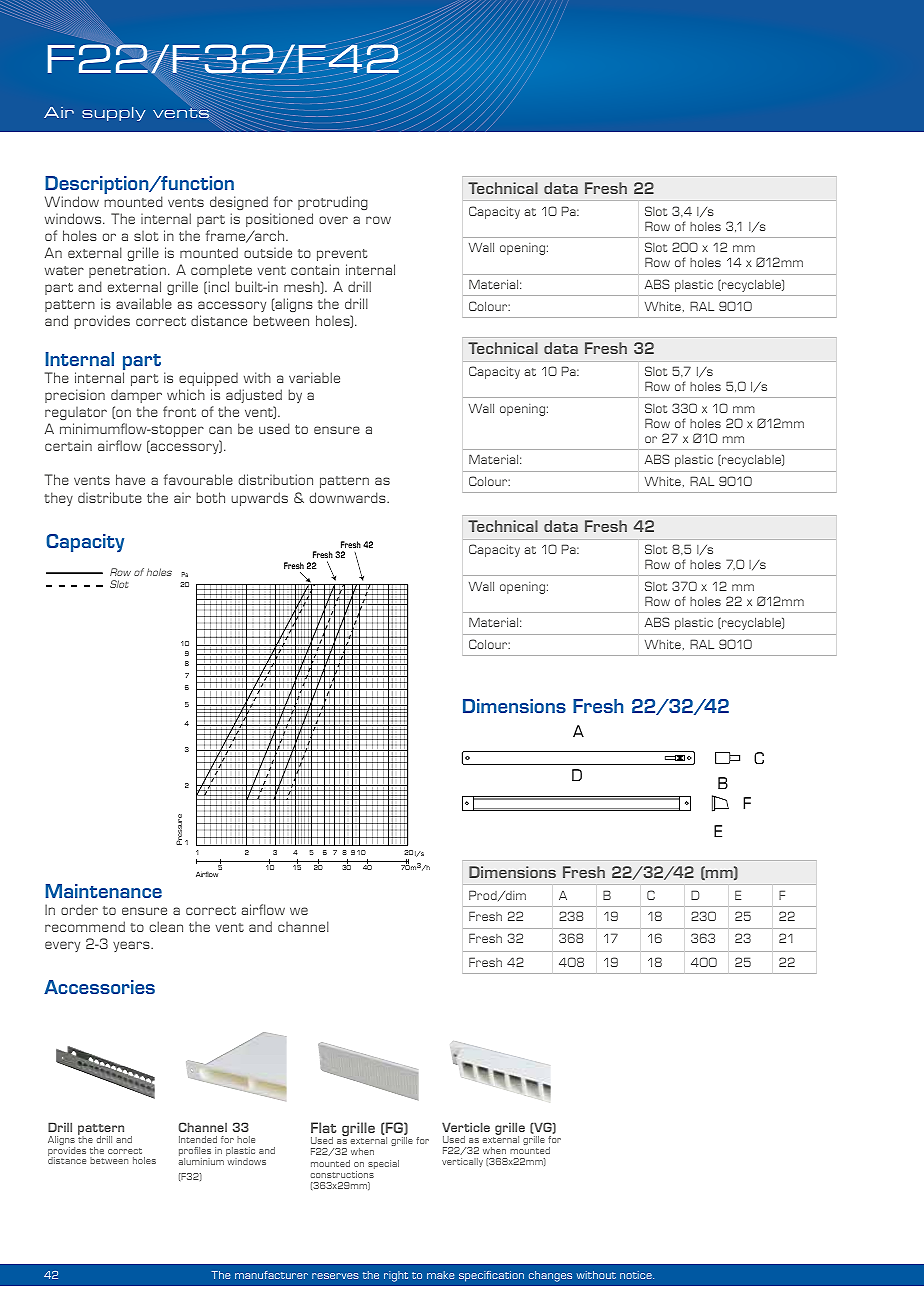 Image resolution: width=924 pixels, height=1308 pixels. What do you see at coordinates (383, 1164) in the page?
I see `special` at bounding box center [383, 1164].
